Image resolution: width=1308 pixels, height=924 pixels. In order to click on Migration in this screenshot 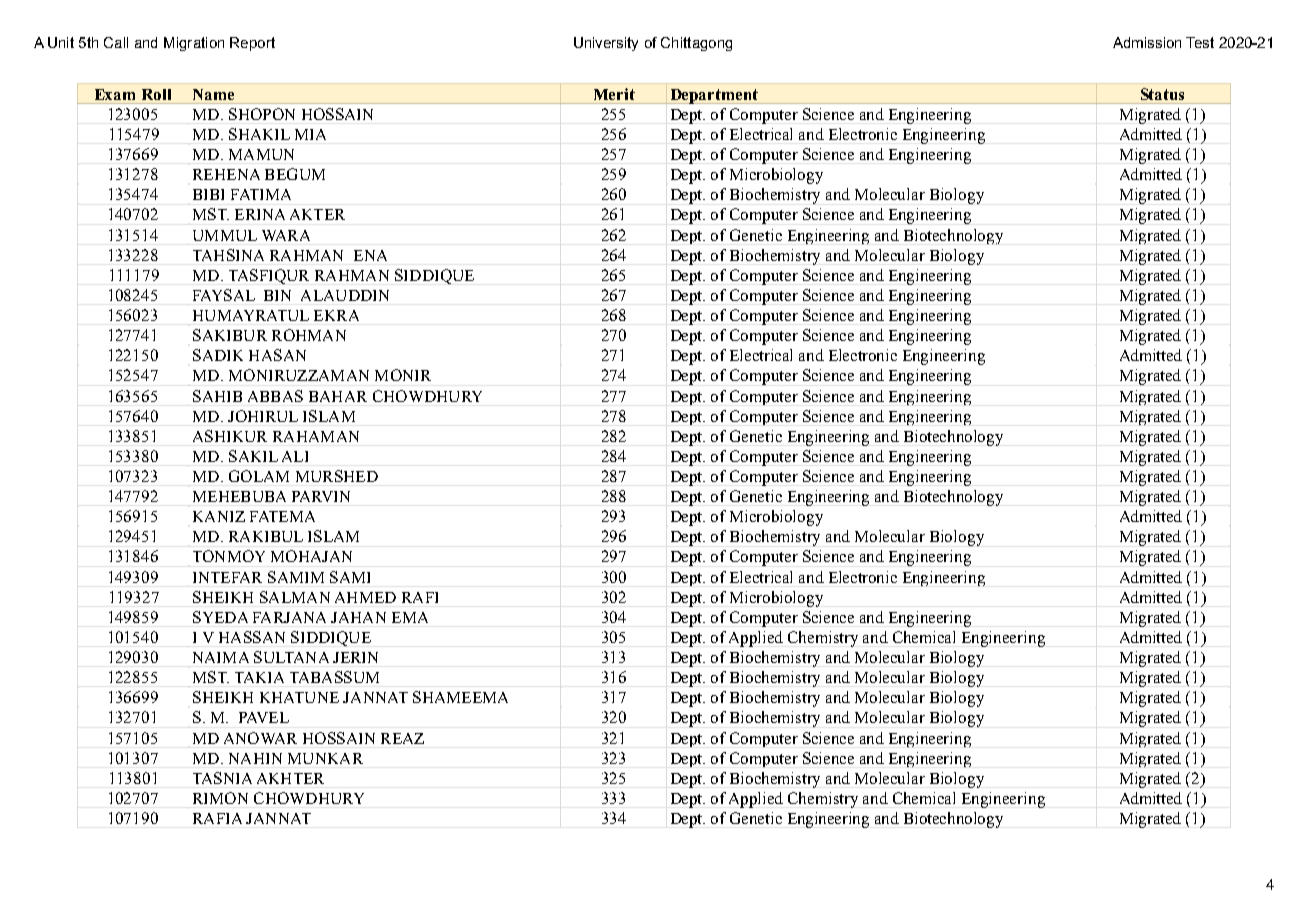, I will do `click(194, 44)`.
